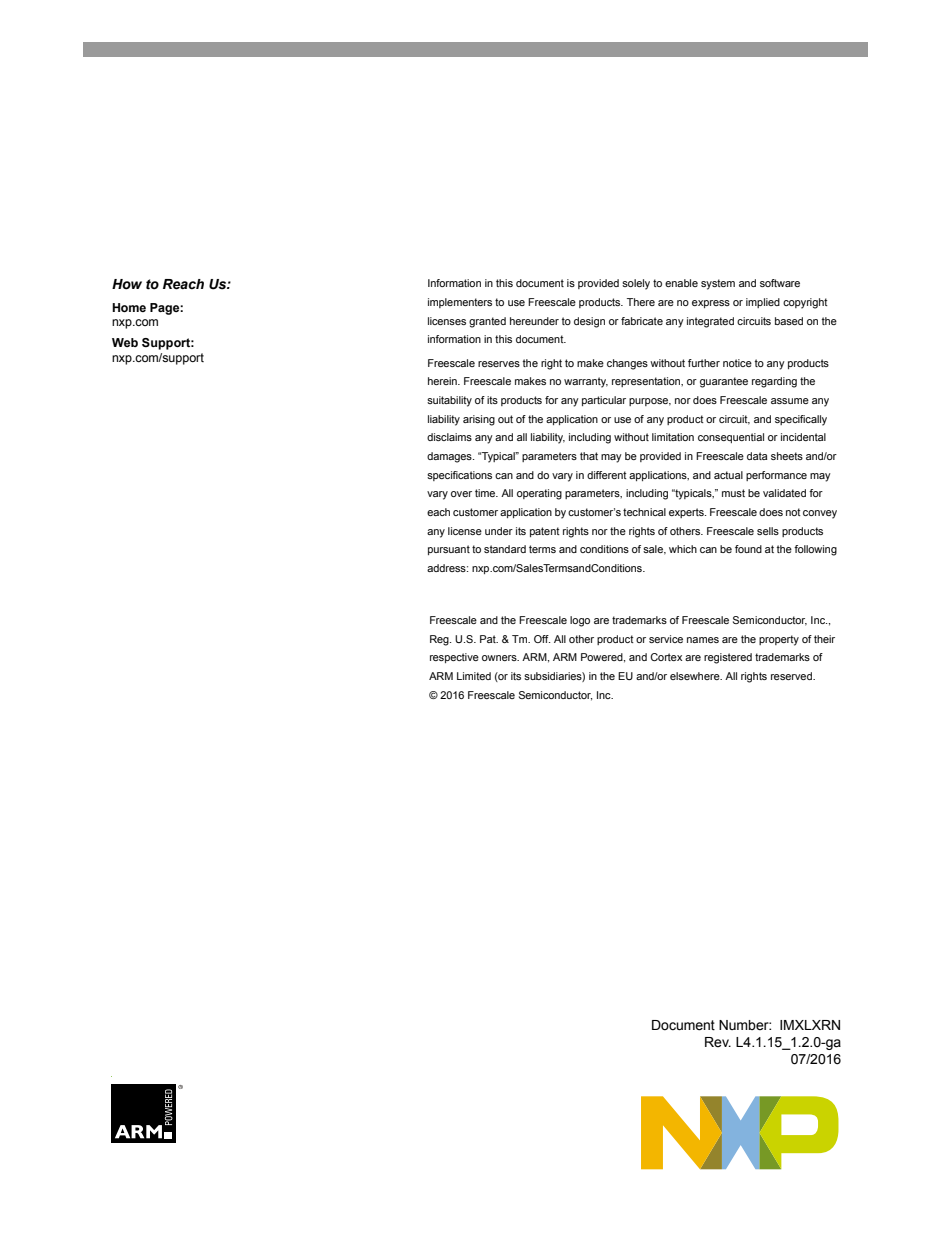  I want to click on implied, so click(763, 303).
